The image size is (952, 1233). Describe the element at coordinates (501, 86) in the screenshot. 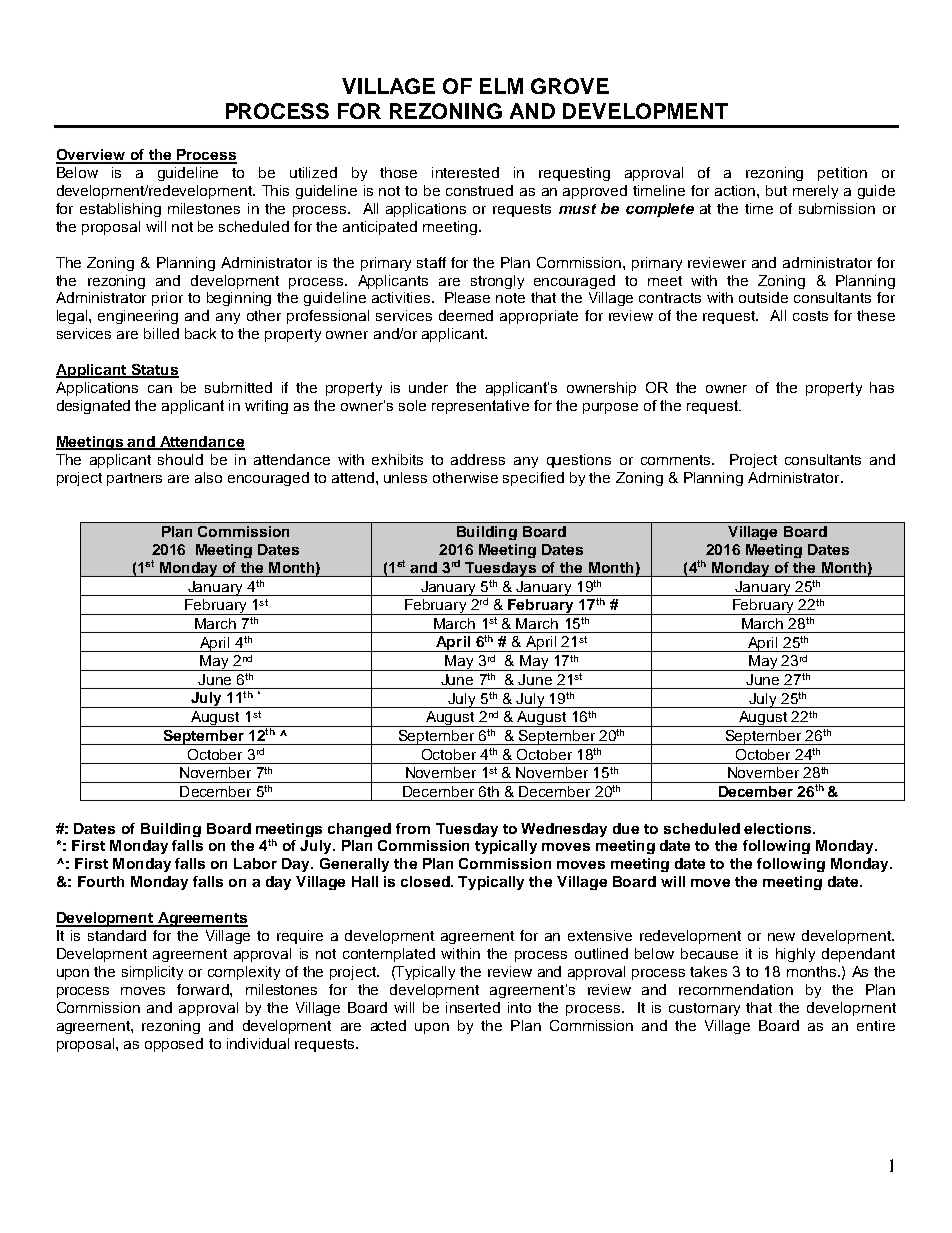

I see `ELM` at that location.
